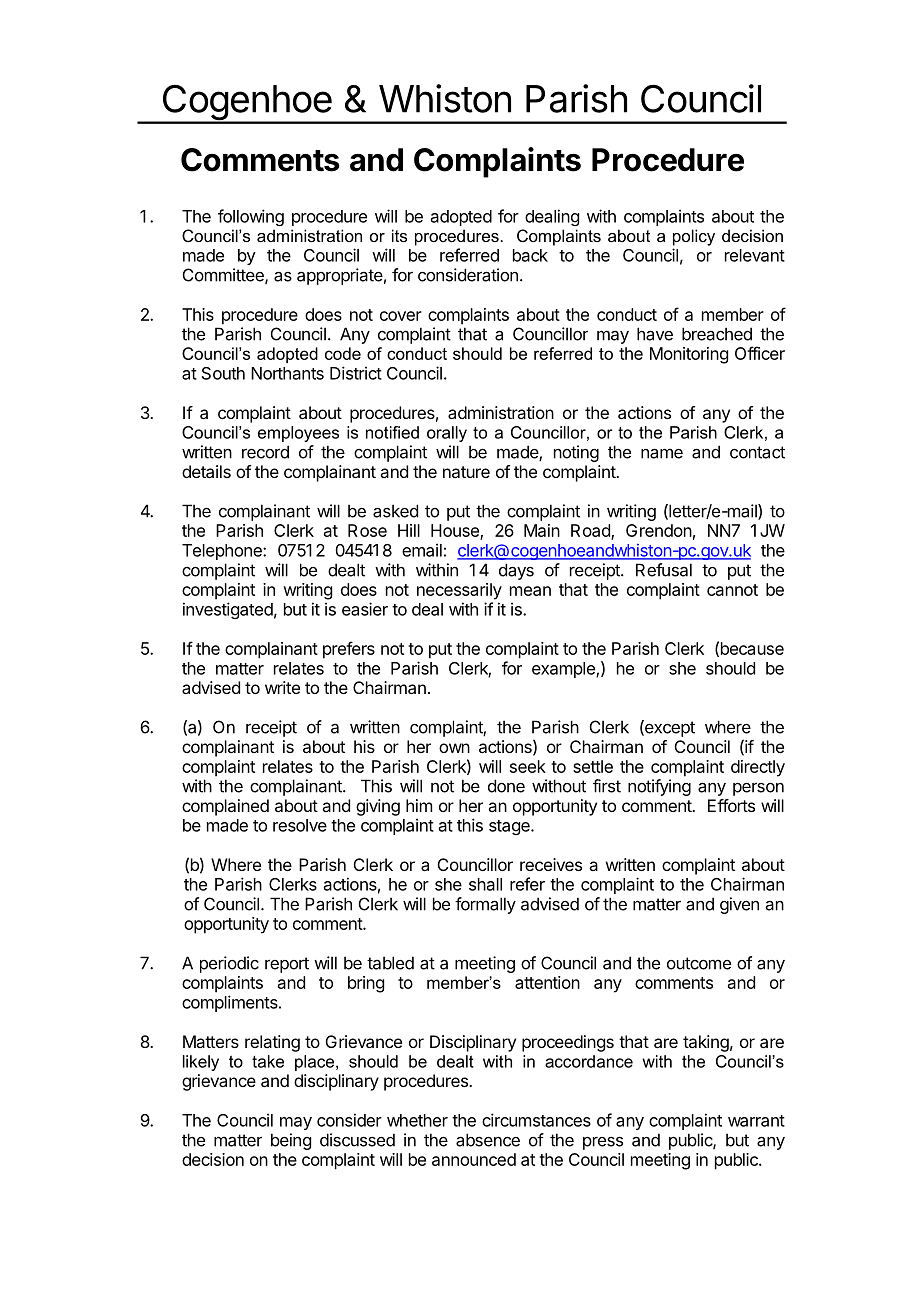 The height and width of the document is (1308, 924). What do you see at coordinates (454, 748) in the document?
I see `own` at bounding box center [454, 748].
